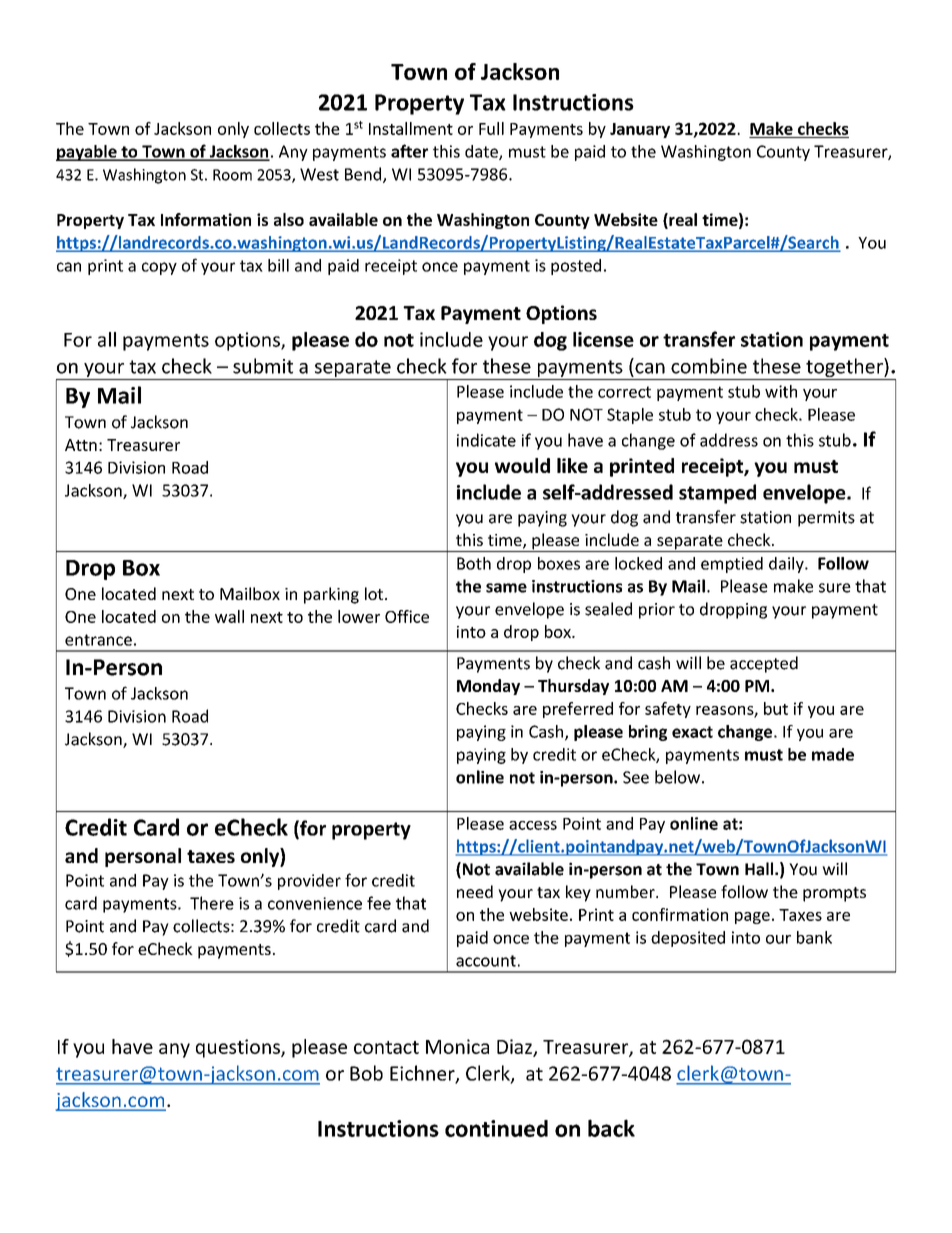  What do you see at coordinates (212, 903) in the screenshot?
I see `There` at bounding box center [212, 903].
